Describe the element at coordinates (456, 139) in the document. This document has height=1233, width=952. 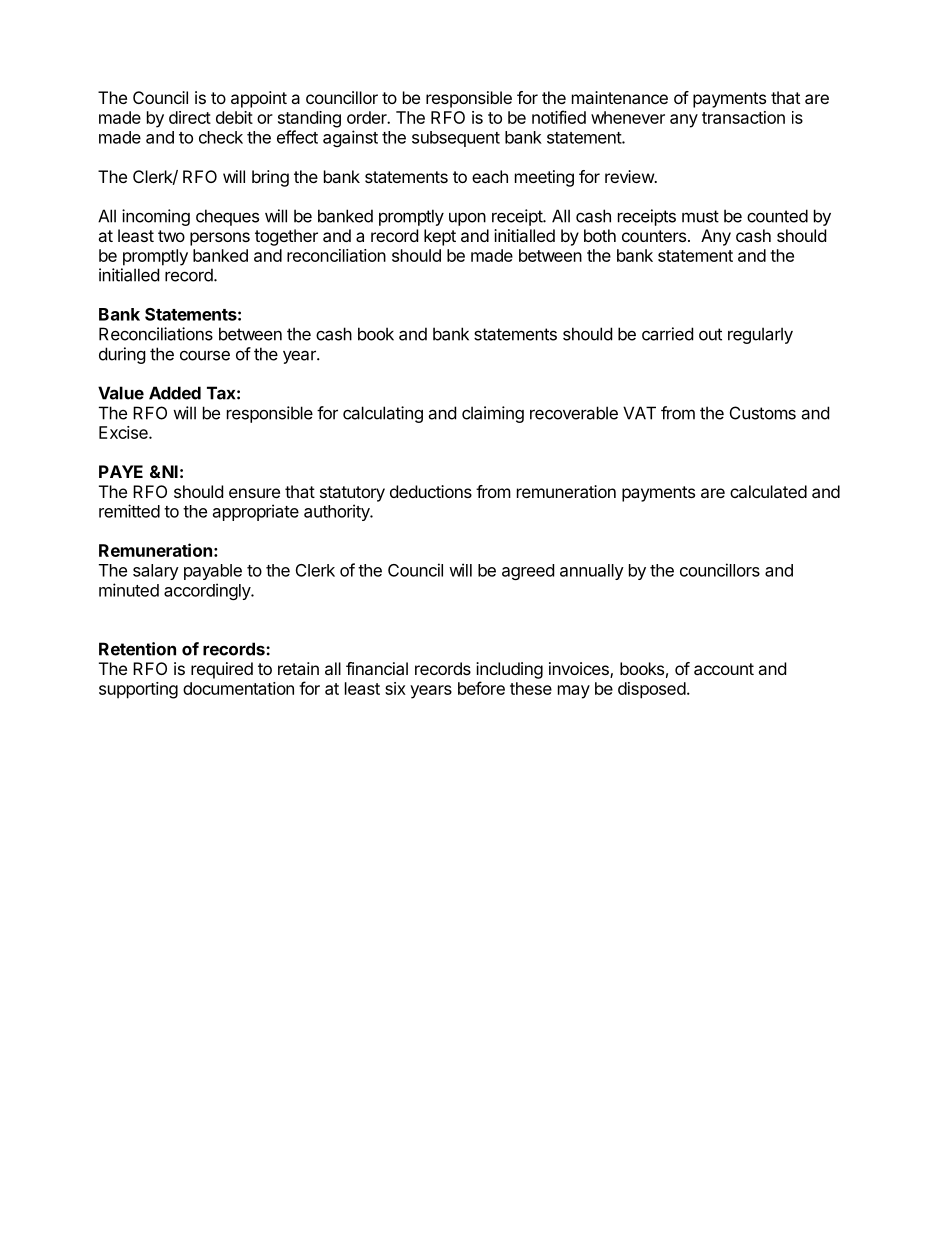
I see `subsequent` at that location.
